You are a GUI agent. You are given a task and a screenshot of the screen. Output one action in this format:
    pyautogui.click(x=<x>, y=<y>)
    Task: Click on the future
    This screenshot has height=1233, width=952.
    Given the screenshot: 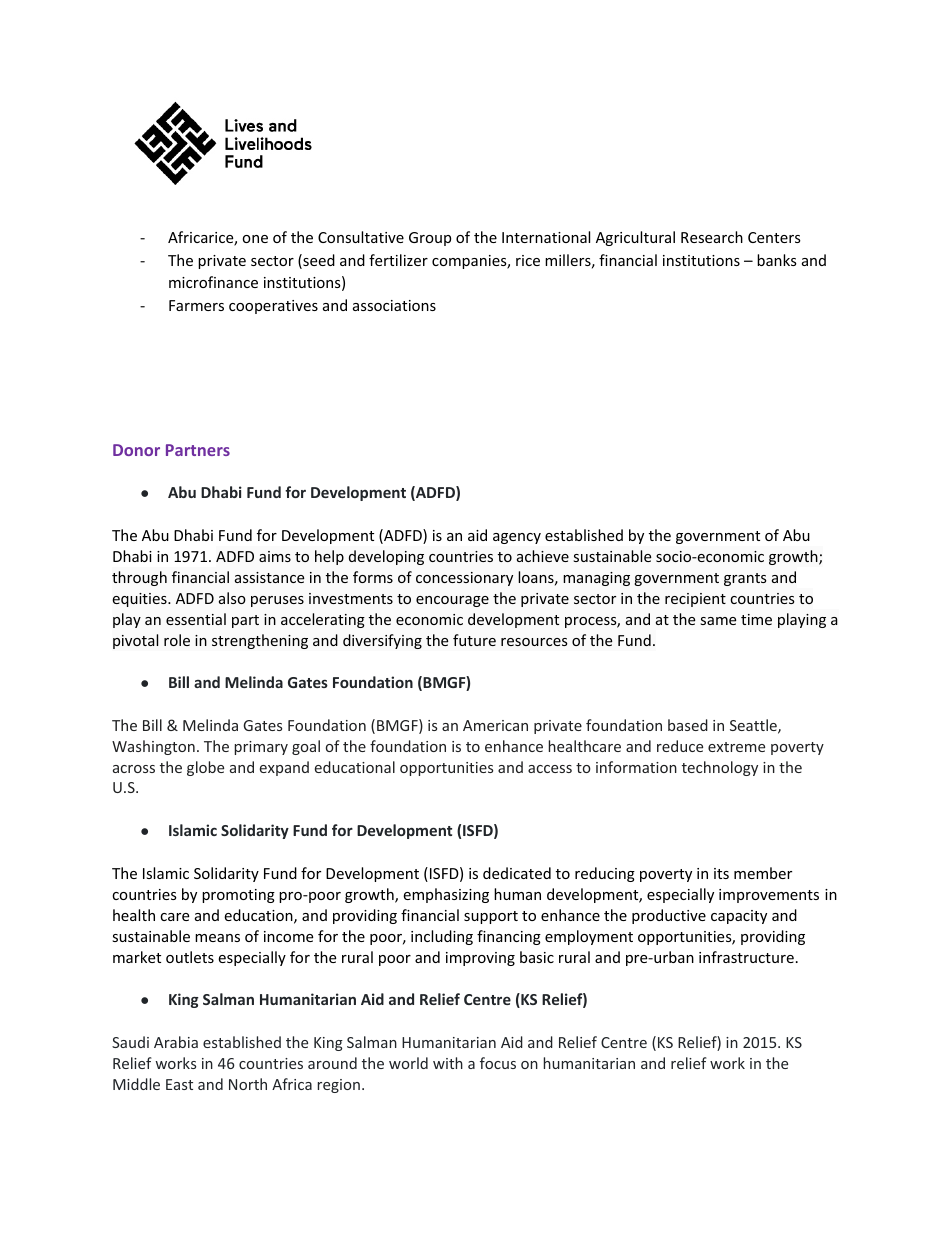 What is the action you would take?
    pyautogui.click(x=474, y=640)
